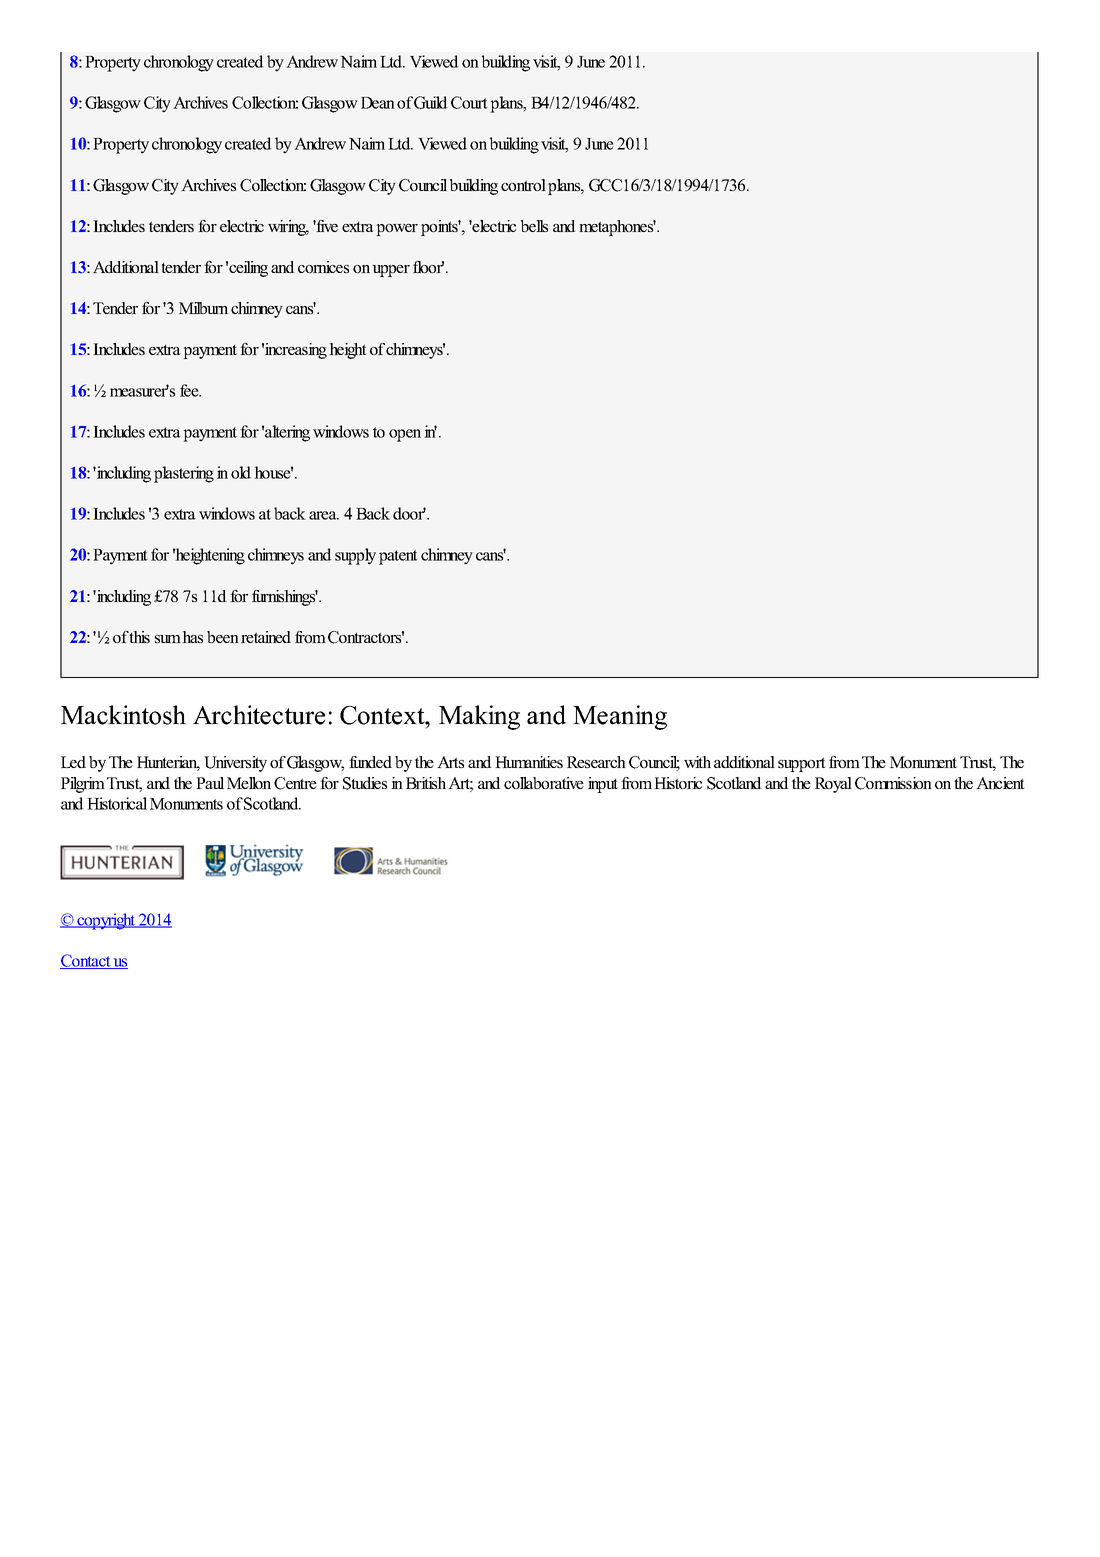  Describe the element at coordinates (523, 185) in the image. I see `control` at that location.
